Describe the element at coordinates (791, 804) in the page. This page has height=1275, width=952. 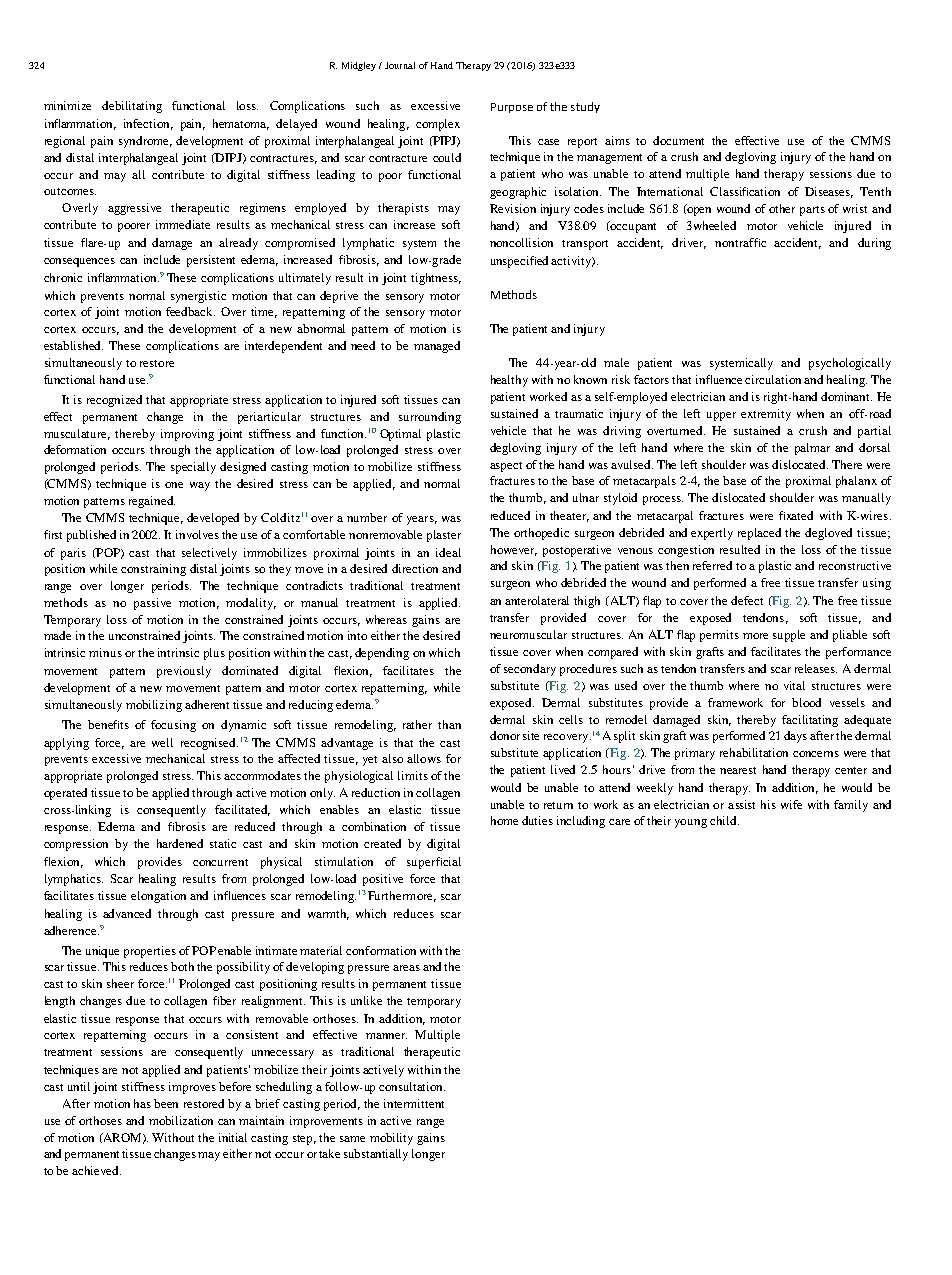
I see `wife` at that location.
